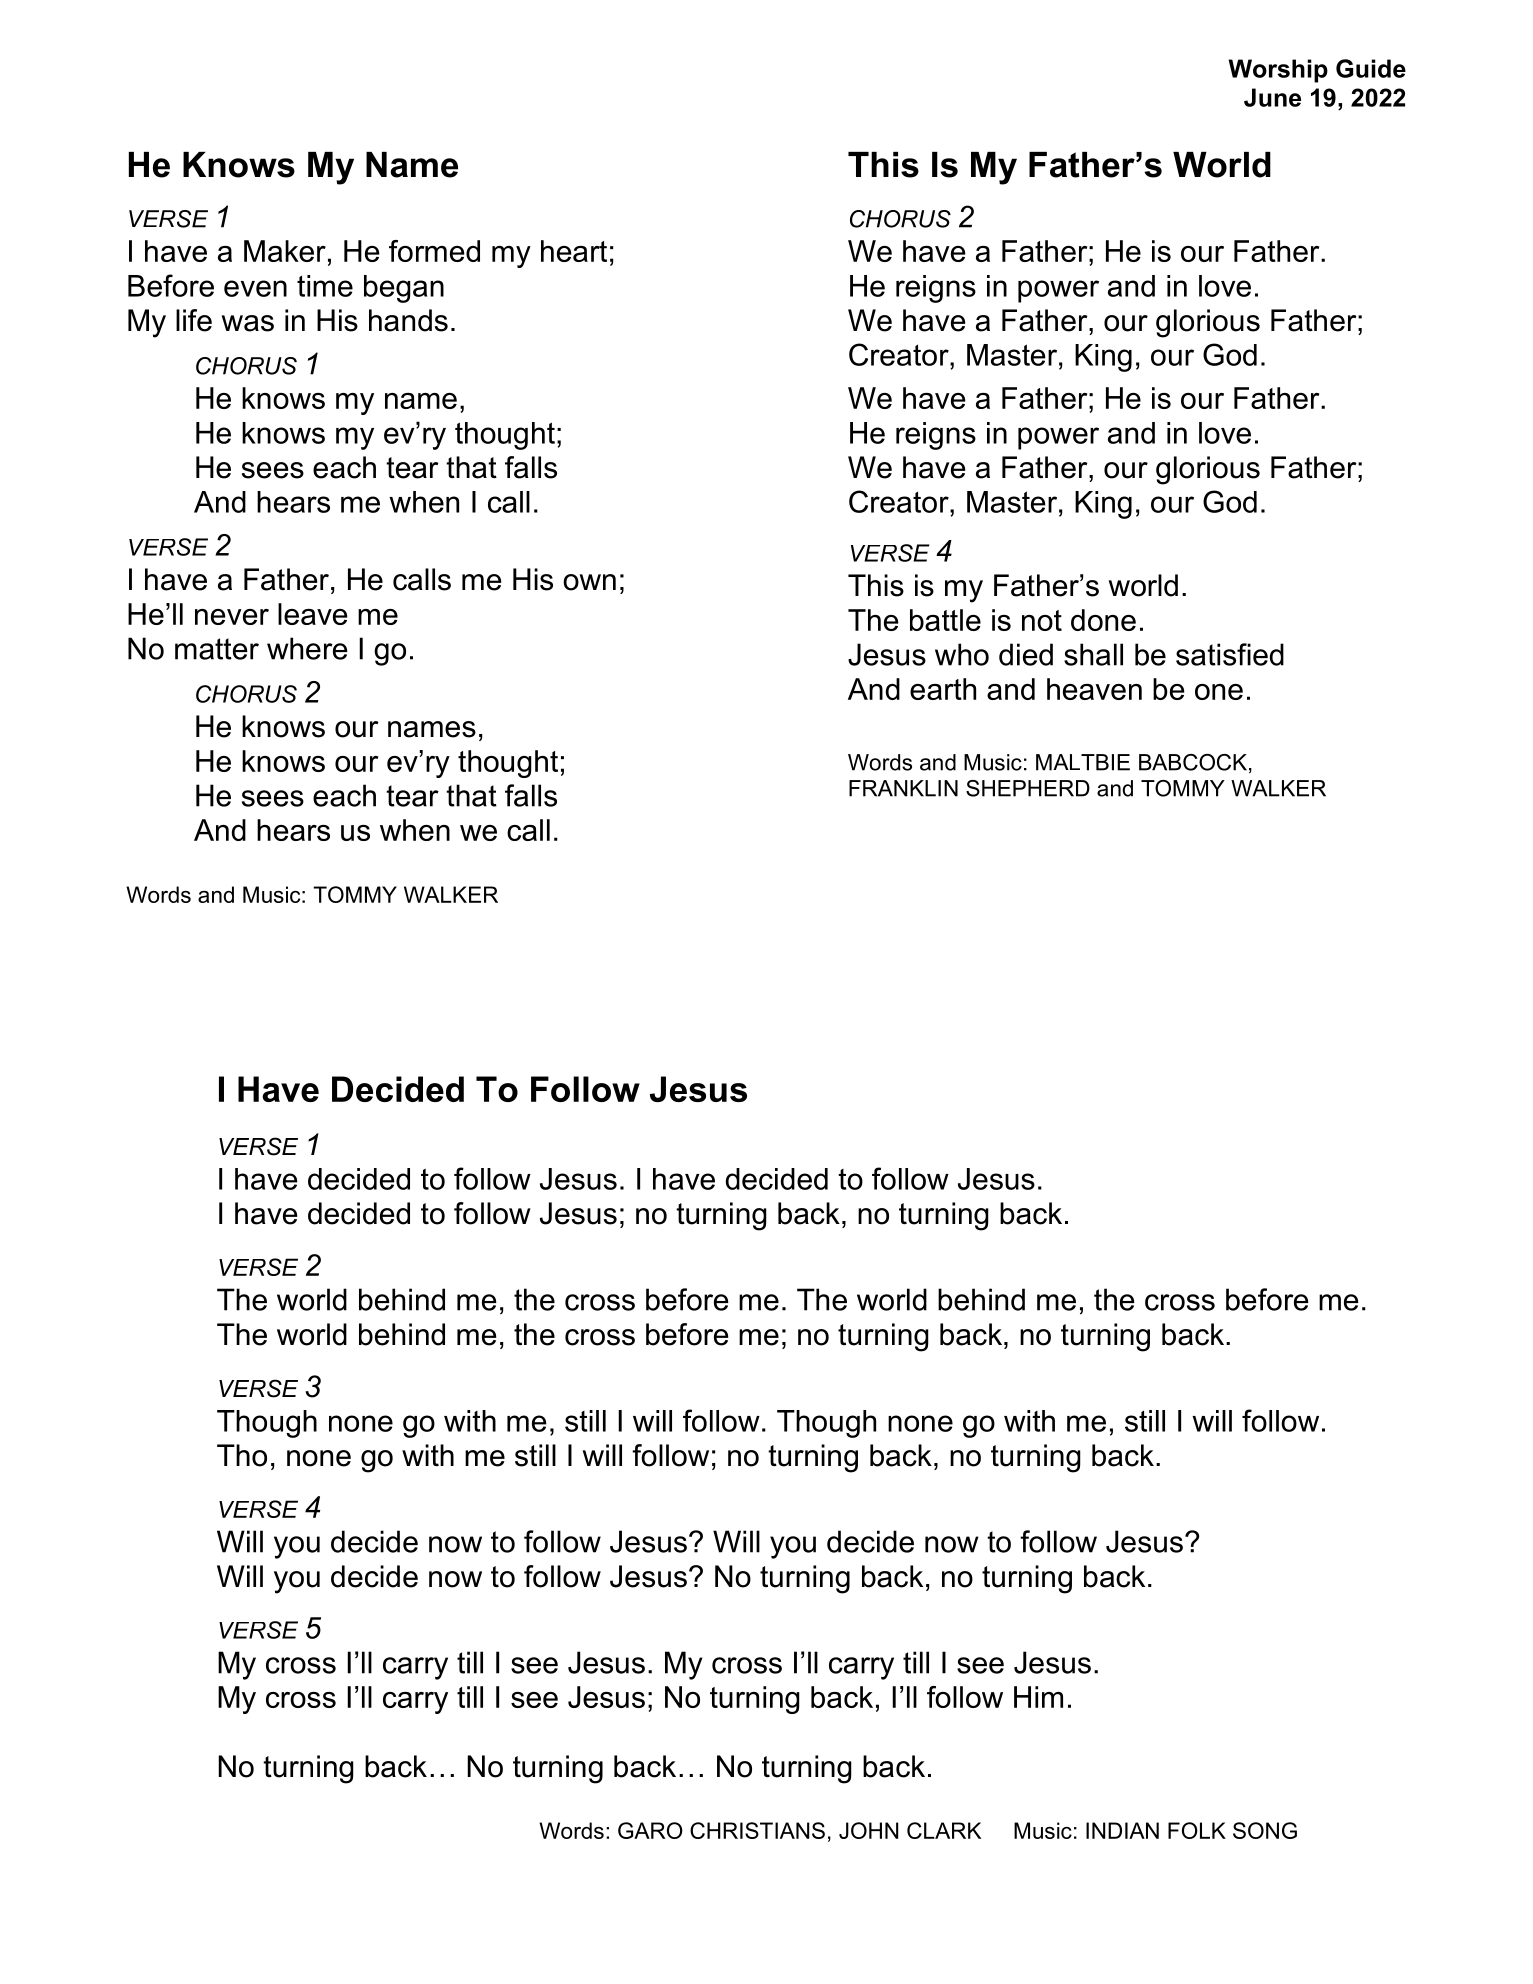  What do you see at coordinates (650, 1830) in the screenshot?
I see `GARO` at bounding box center [650, 1830].
